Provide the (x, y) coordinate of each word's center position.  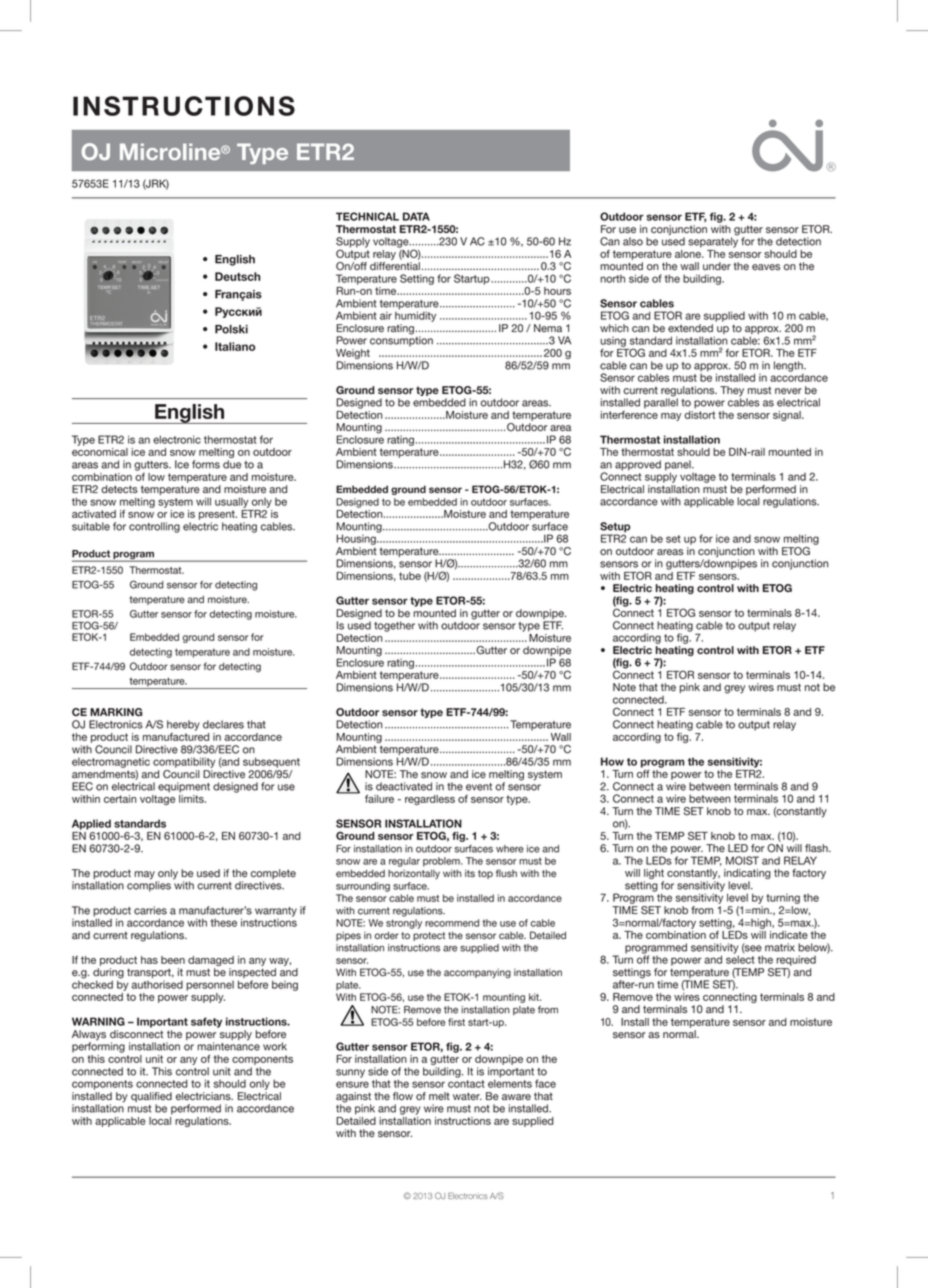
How (612, 761)
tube (410, 576)
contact (466, 1084)
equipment (184, 787)
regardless (430, 800)
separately (713, 241)
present (218, 515)
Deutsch (237, 276)
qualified (151, 1098)
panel (679, 466)
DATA (416, 216)
